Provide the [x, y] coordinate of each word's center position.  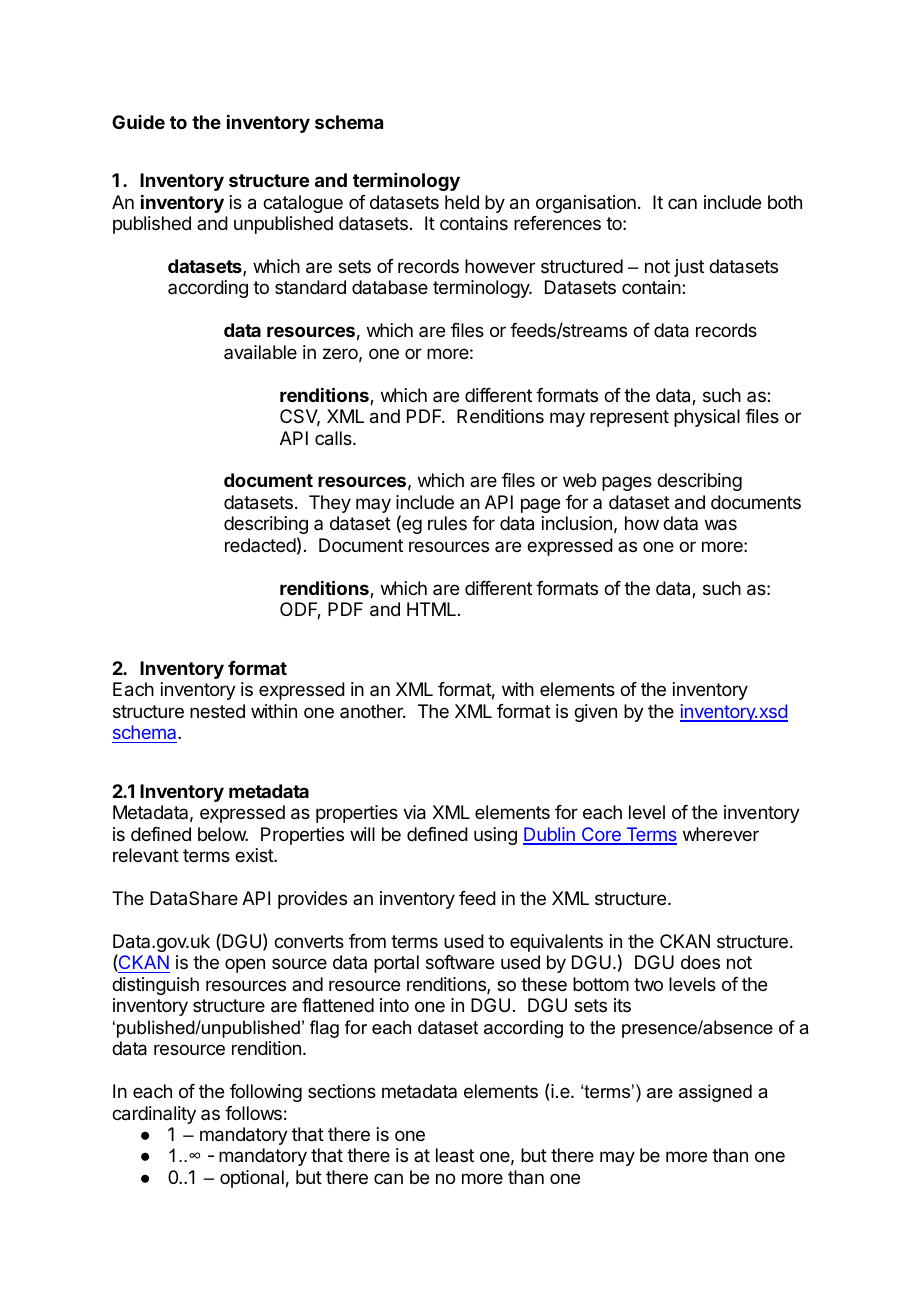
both [785, 202]
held [462, 202]
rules [447, 523]
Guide [138, 122]
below [223, 834]
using [495, 836]
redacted [260, 545]
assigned [715, 1093]
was [721, 525]
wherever [721, 834]
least [455, 1155]
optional [252, 1179]
